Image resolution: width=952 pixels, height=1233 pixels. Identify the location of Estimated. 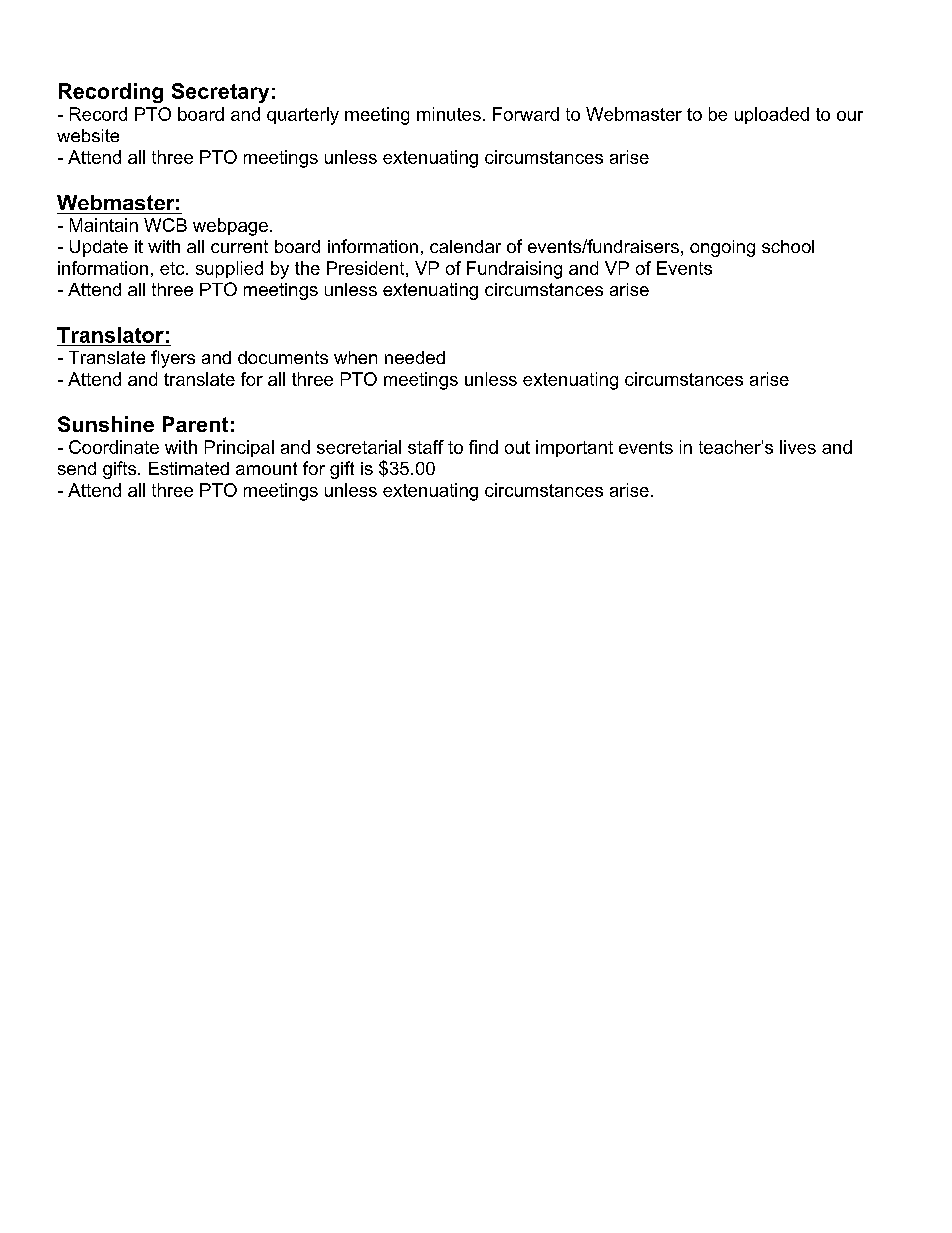
(189, 468).
